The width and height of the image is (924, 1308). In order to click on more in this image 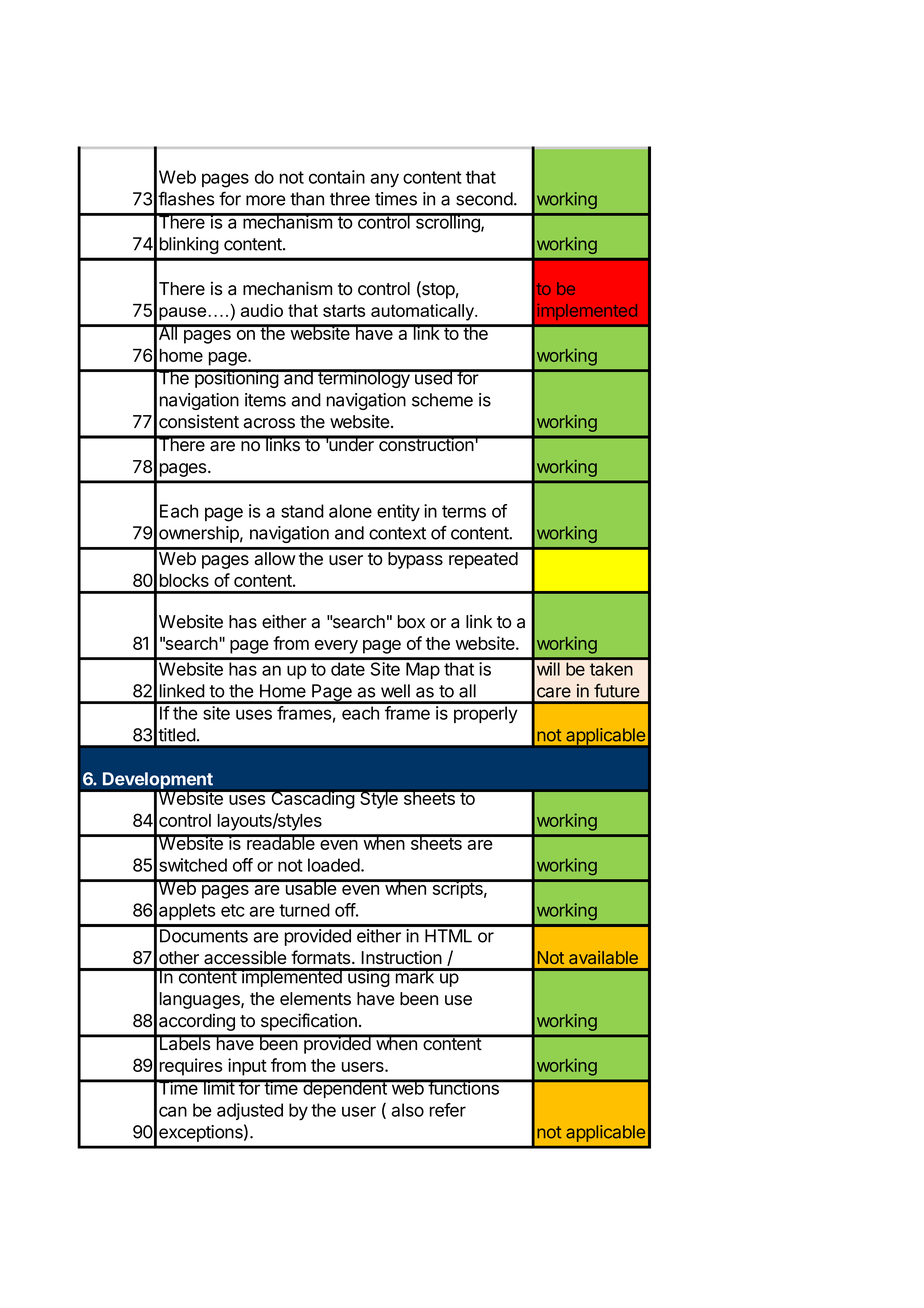, I will do `click(266, 200)`.
